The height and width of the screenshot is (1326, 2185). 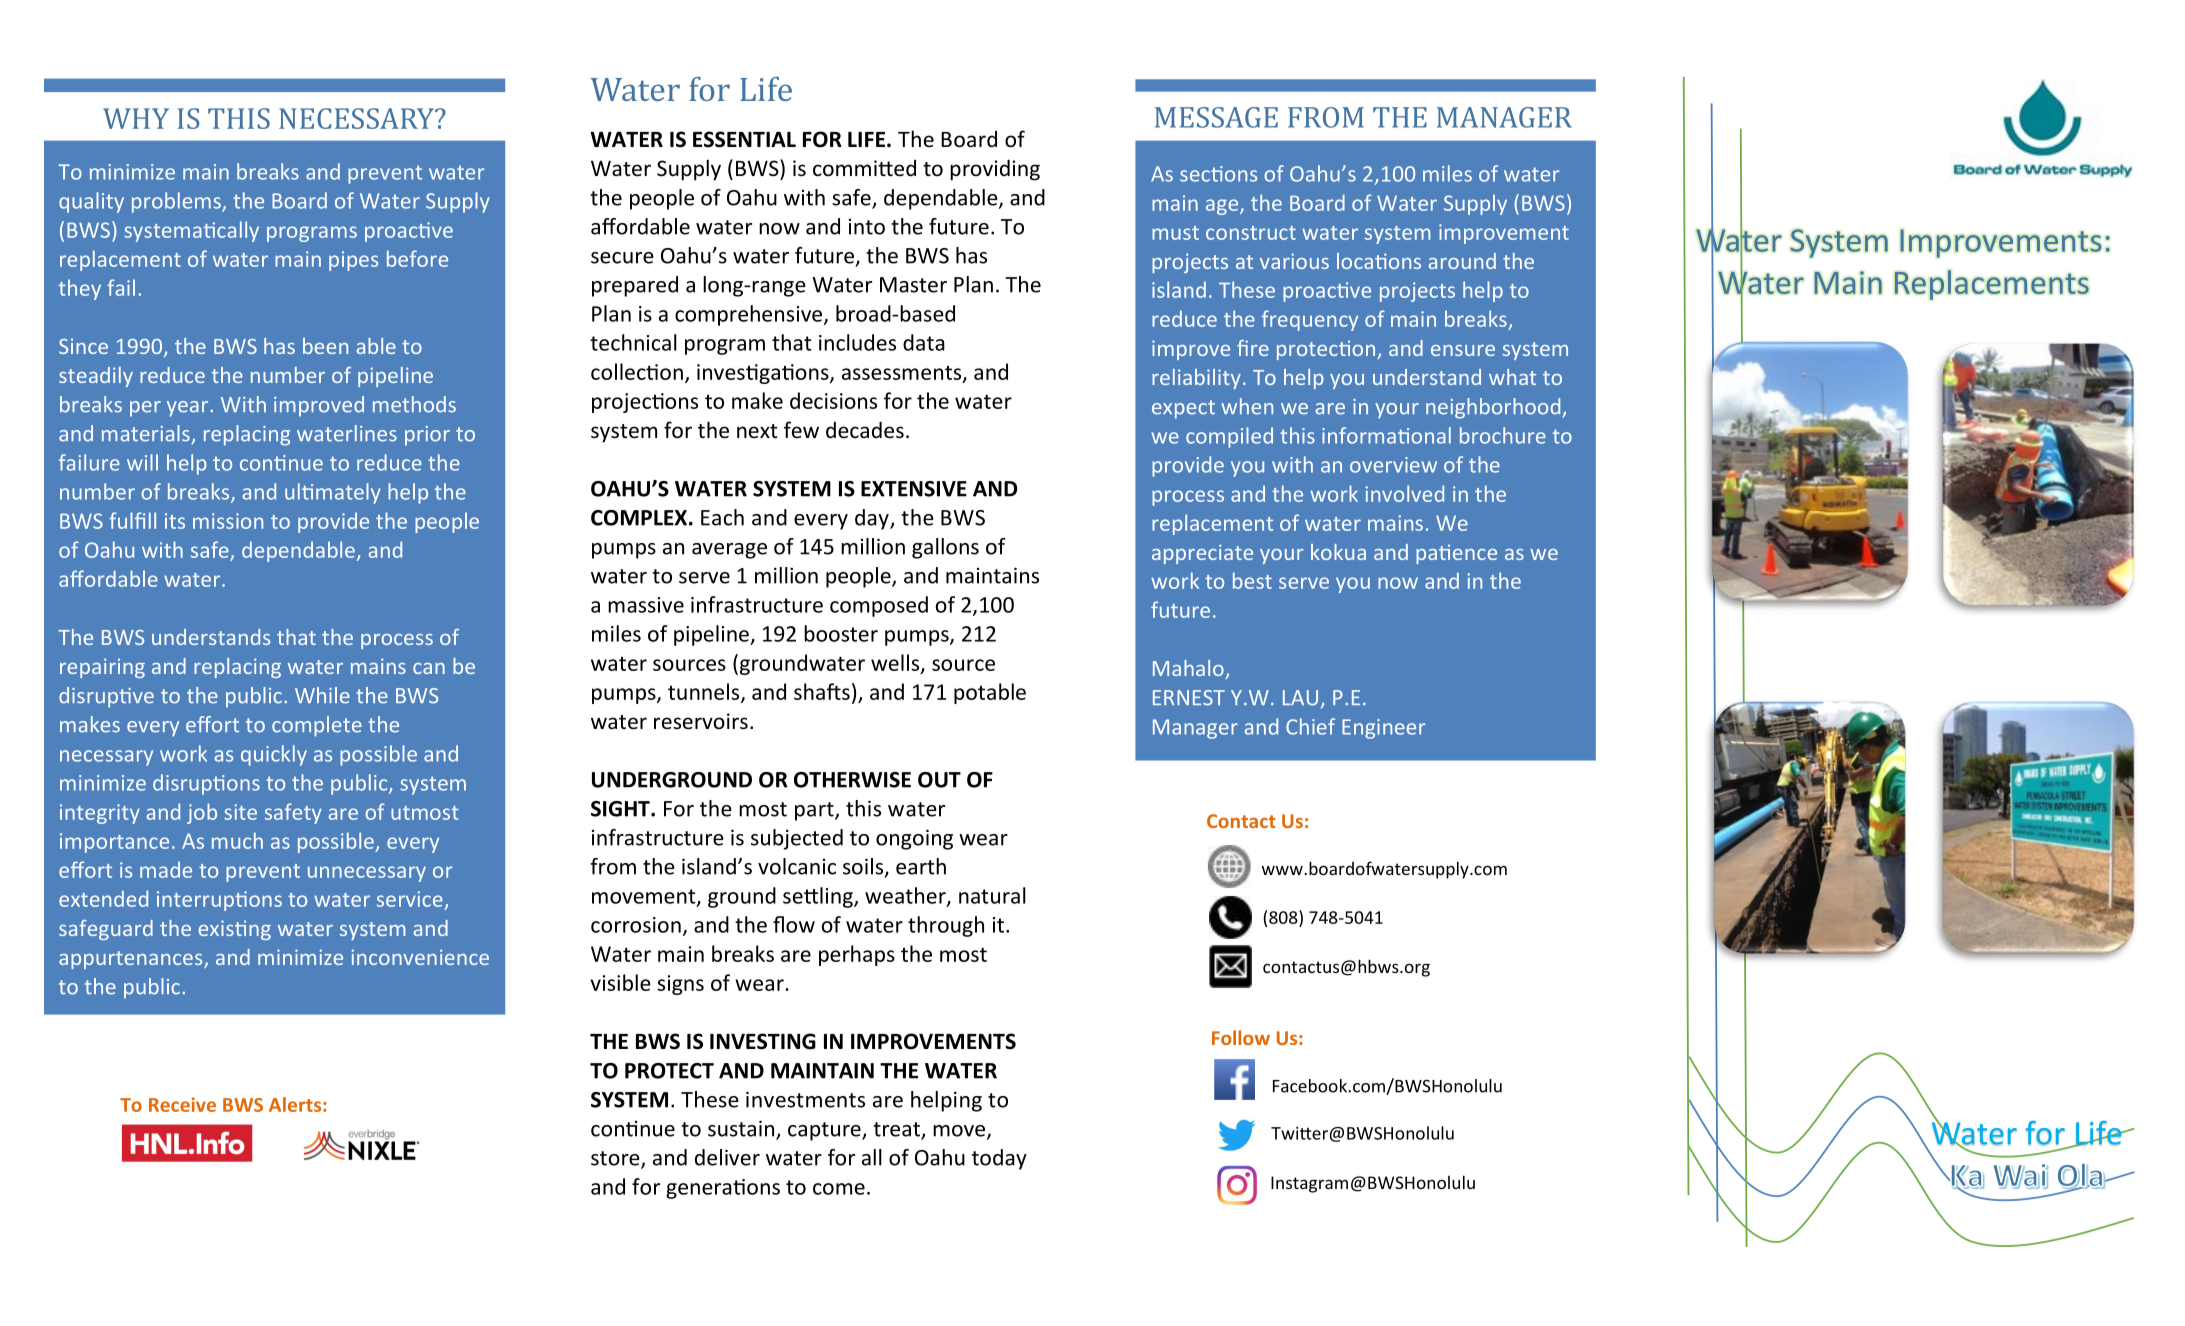 I want to click on Receive, so click(x=182, y=1104).
